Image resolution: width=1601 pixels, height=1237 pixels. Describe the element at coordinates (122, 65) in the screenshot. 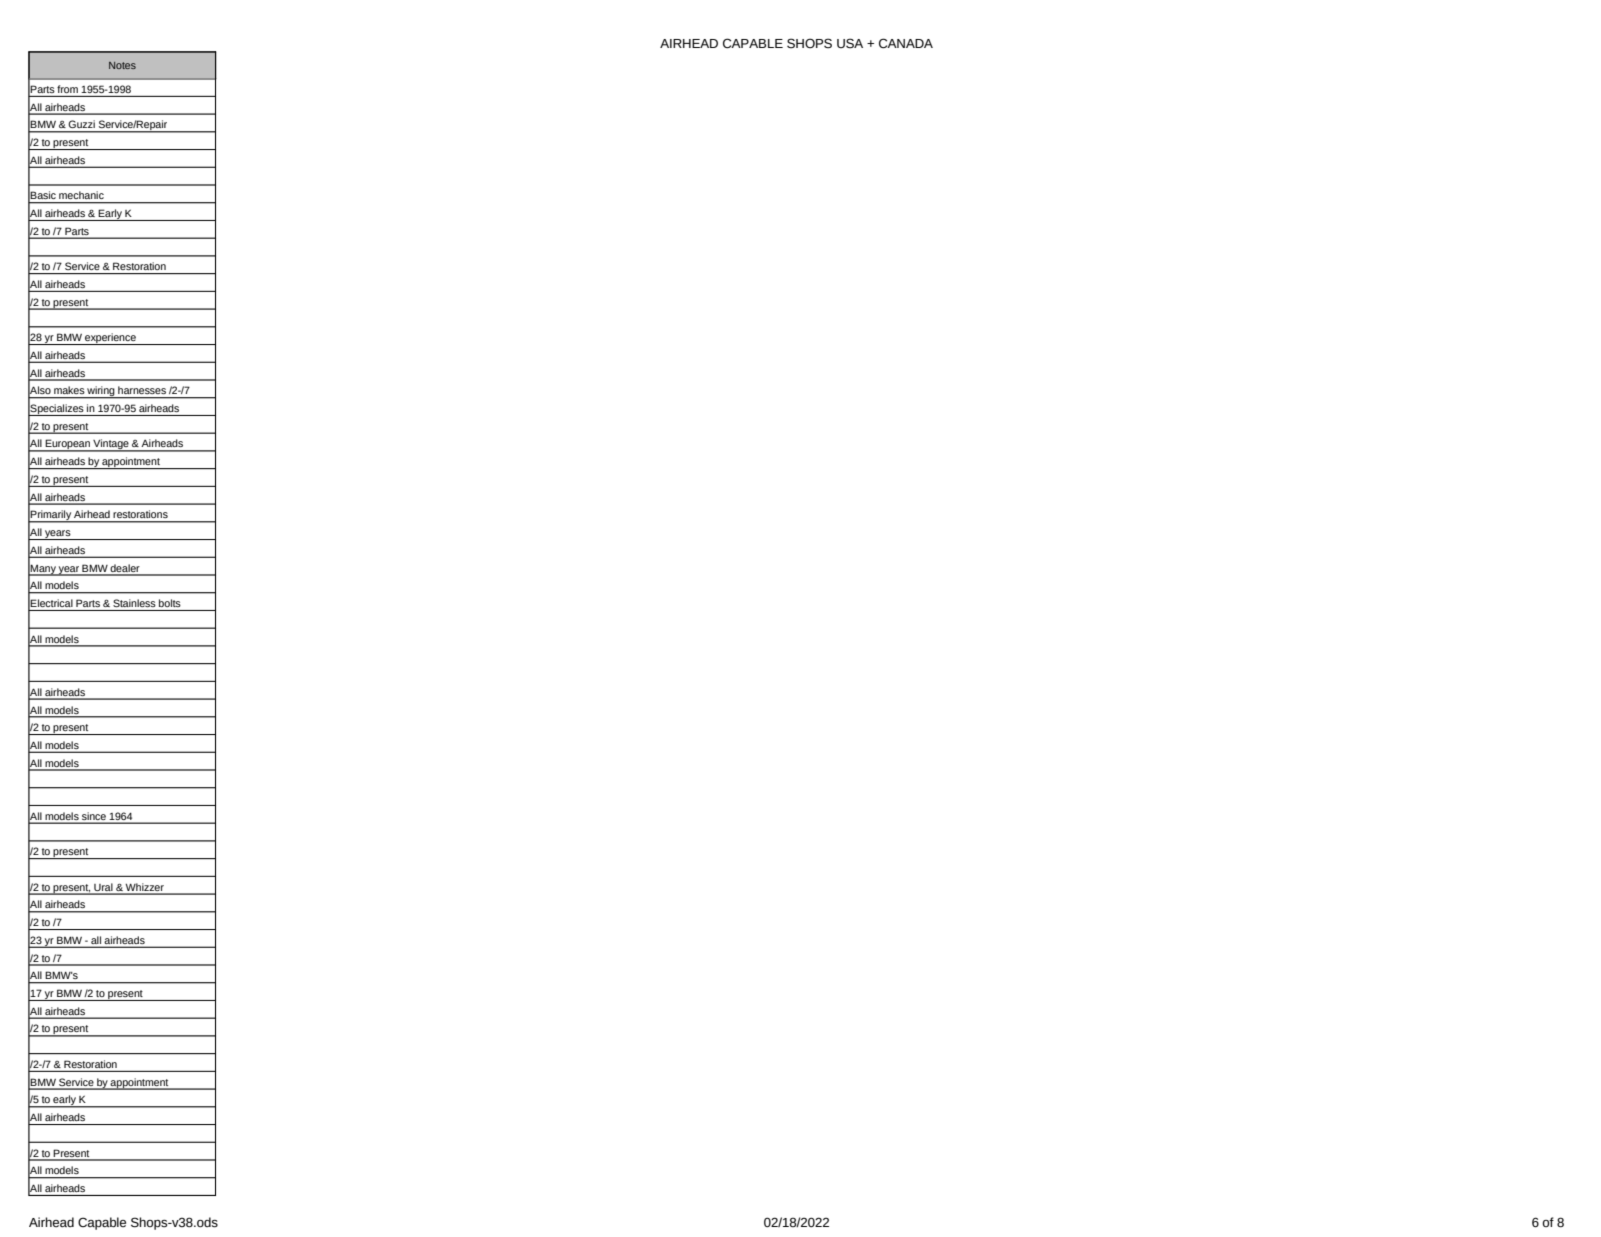

I see `Notes` at that location.
